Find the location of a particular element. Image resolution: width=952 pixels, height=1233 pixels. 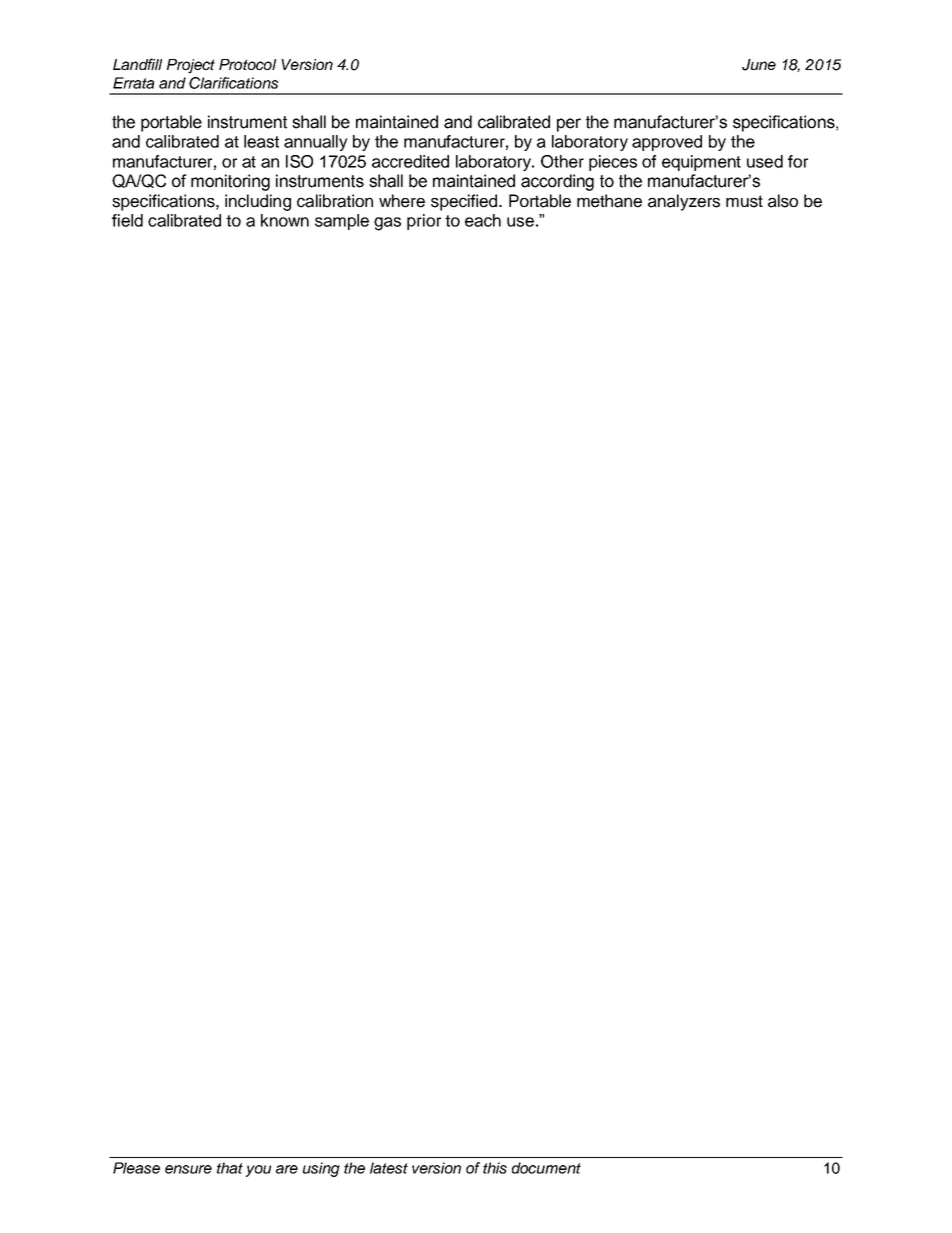

Clarifications is located at coordinates (233, 83).
